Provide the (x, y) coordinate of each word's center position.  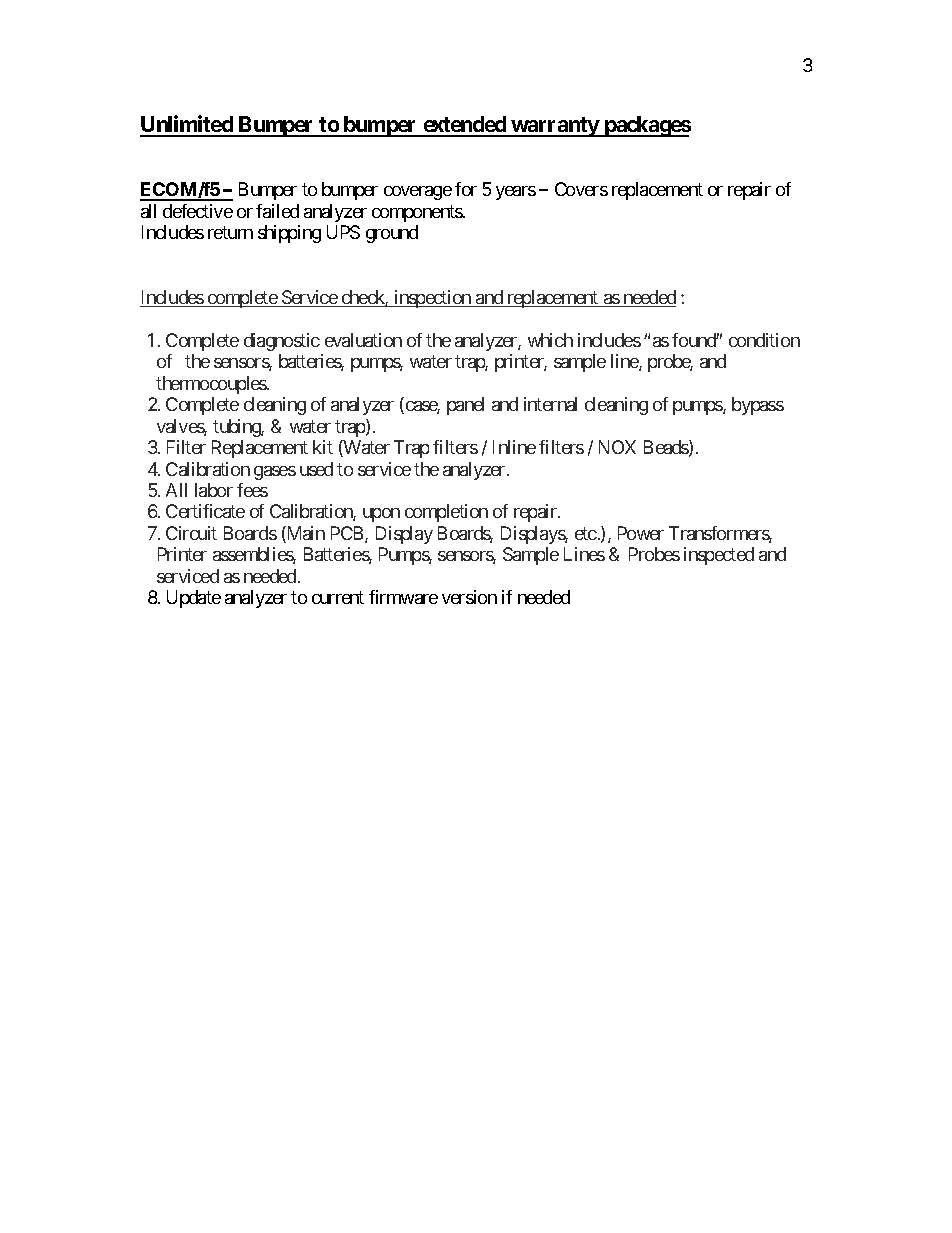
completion (446, 513)
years (516, 193)
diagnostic (282, 342)
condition (764, 340)
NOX (617, 447)
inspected (719, 556)
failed (277, 211)
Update (194, 599)
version (469, 597)
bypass (758, 406)
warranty (555, 127)
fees (252, 490)
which (550, 340)
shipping (289, 234)
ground (392, 234)
